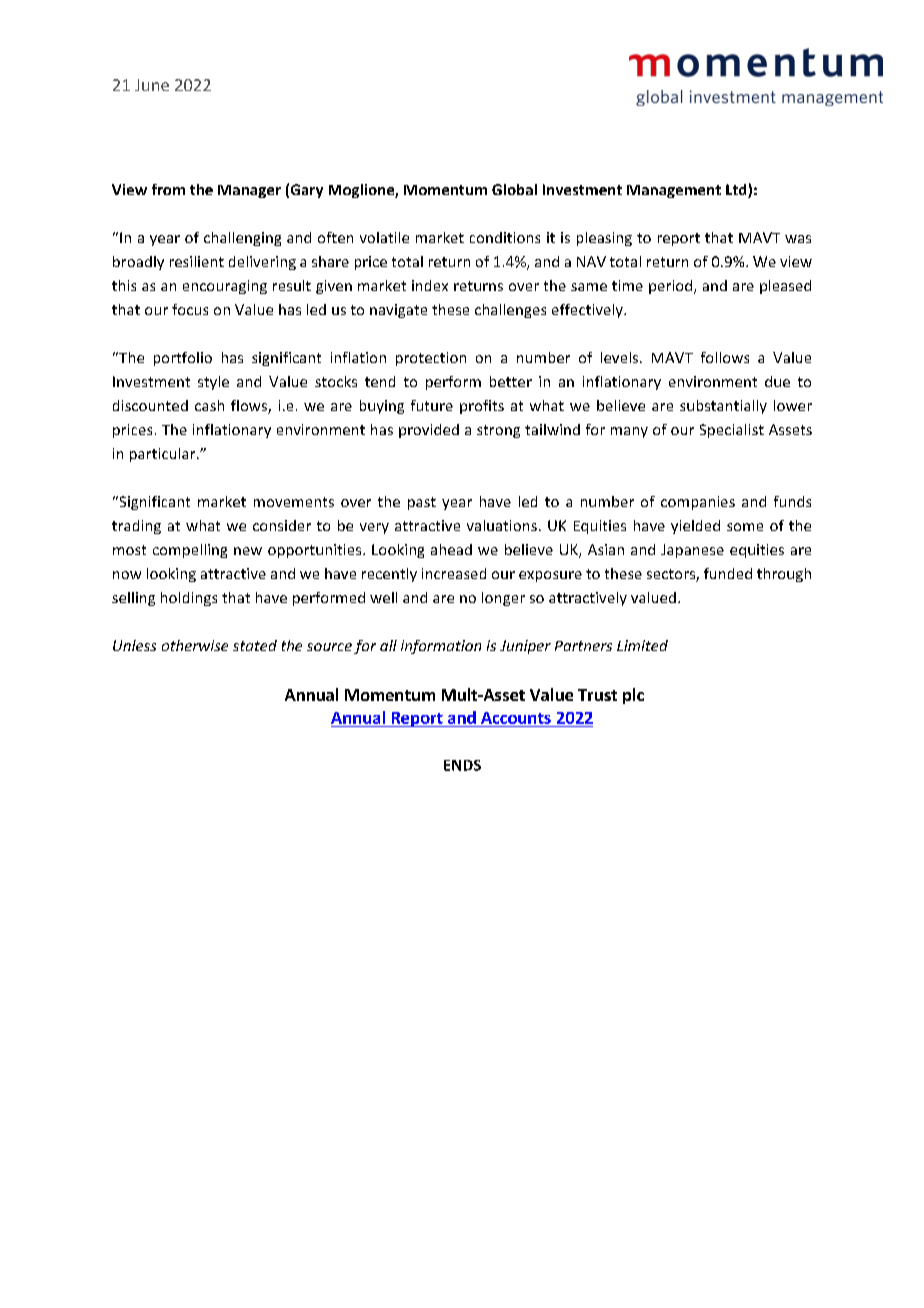 This screenshot has width=924, height=1308. I want to click on Ltd, so click(737, 191).
